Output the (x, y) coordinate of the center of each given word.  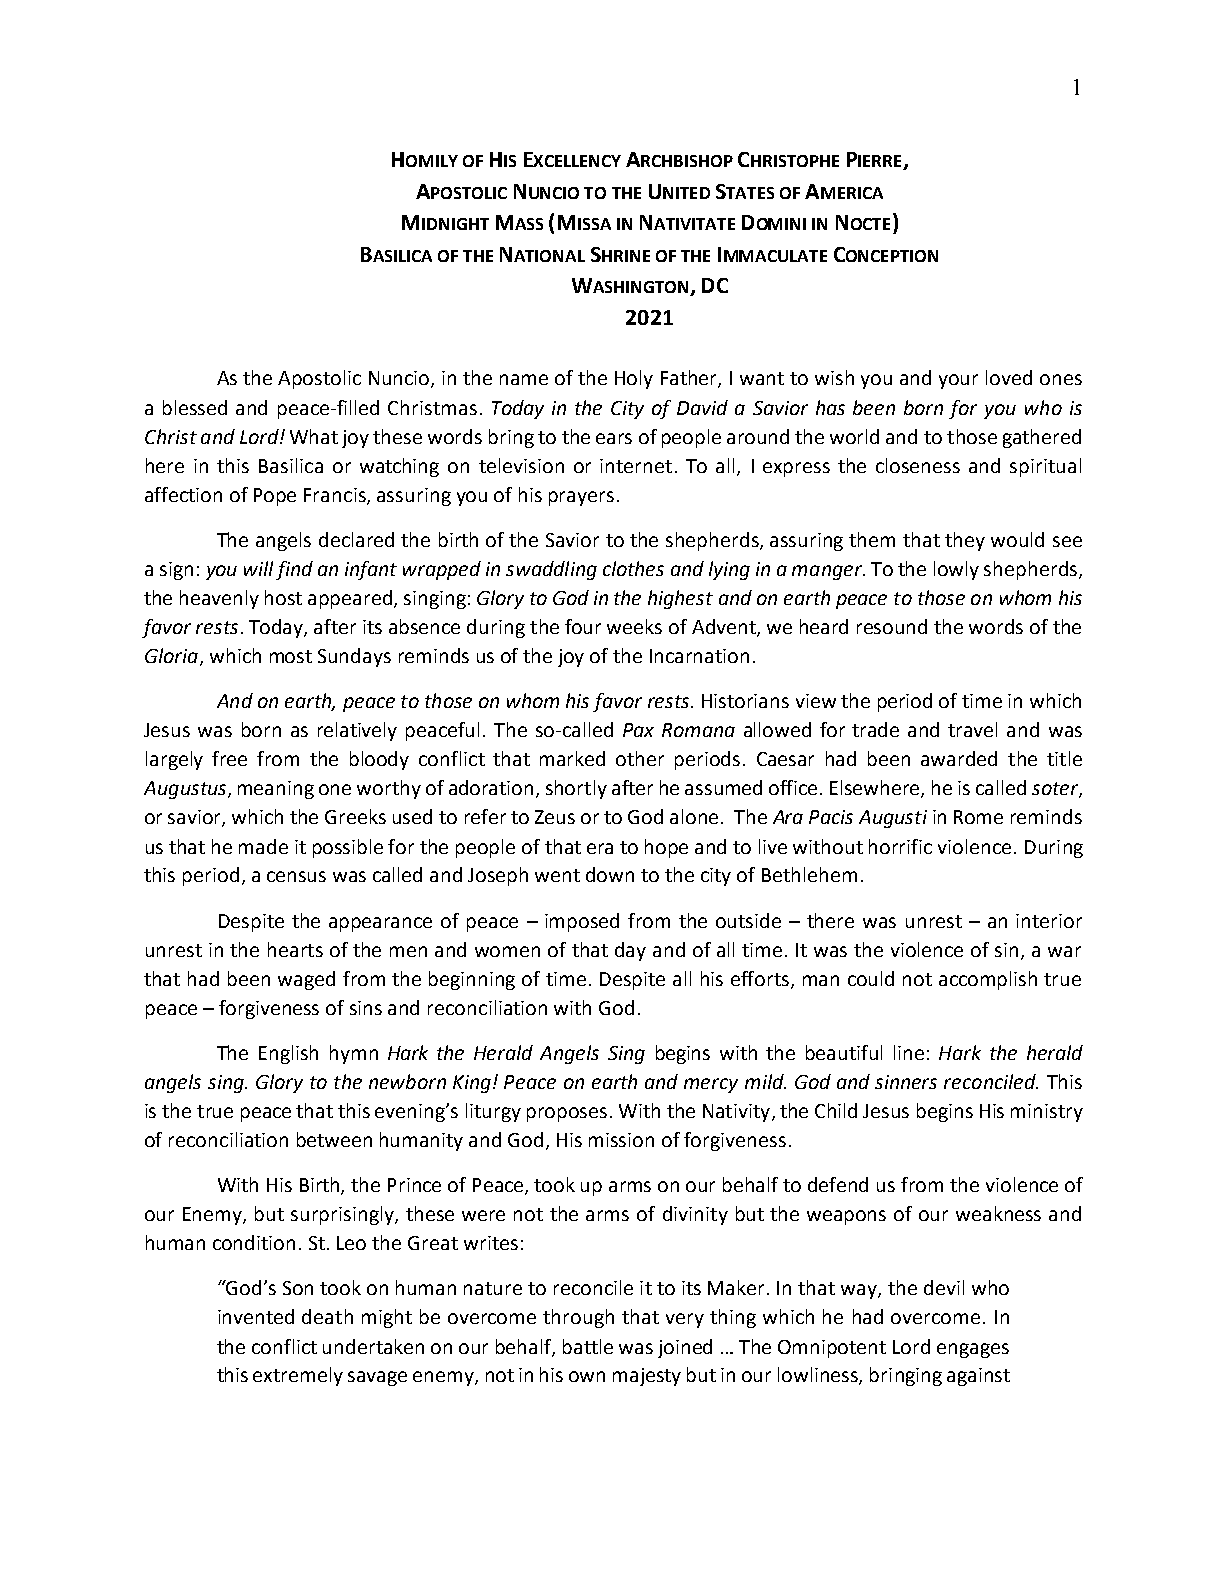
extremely (298, 1376)
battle (588, 1346)
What (314, 436)
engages (973, 1350)
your (958, 381)
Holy (634, 379)
